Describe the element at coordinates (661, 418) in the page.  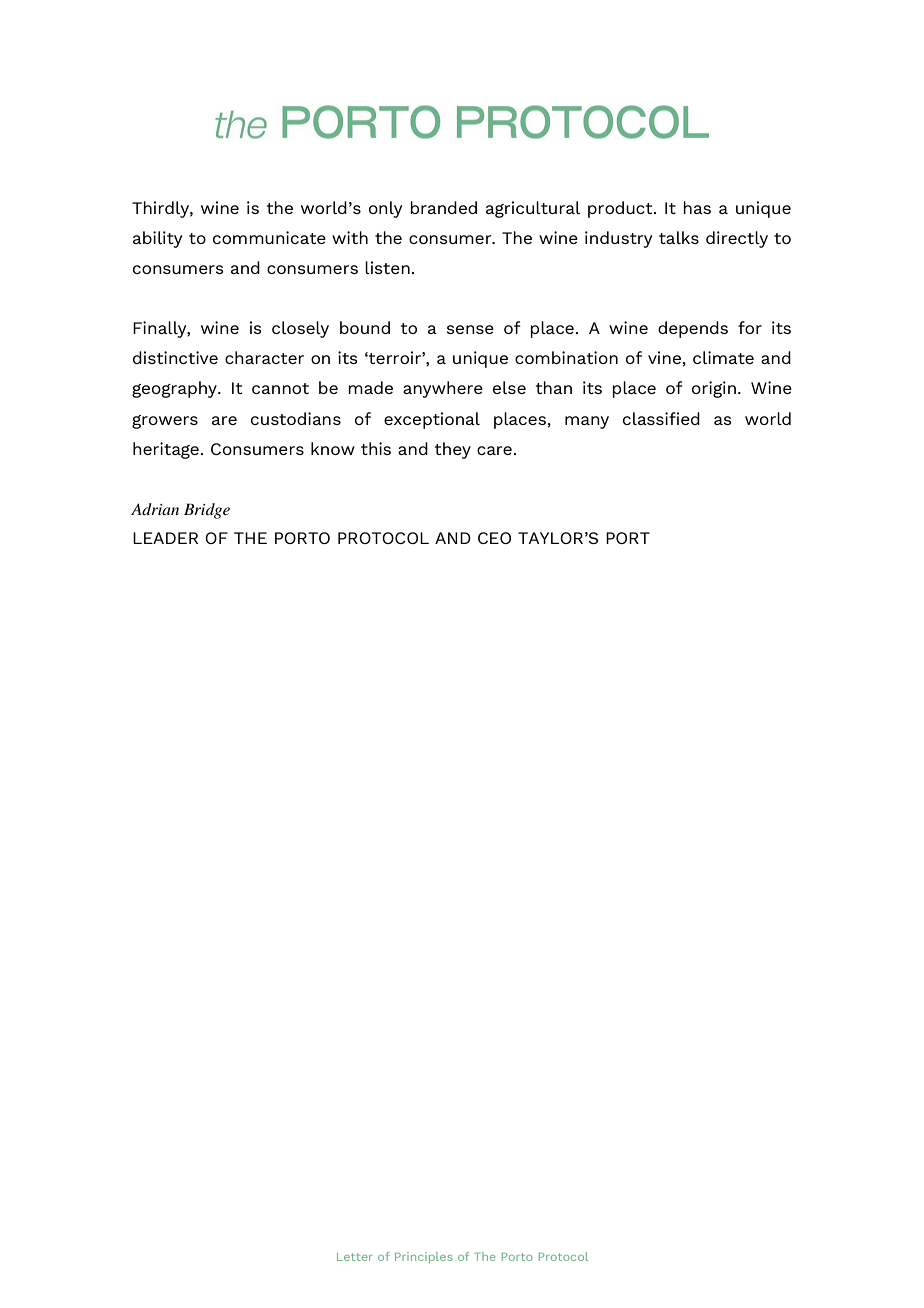
I see `classified` at that location.
